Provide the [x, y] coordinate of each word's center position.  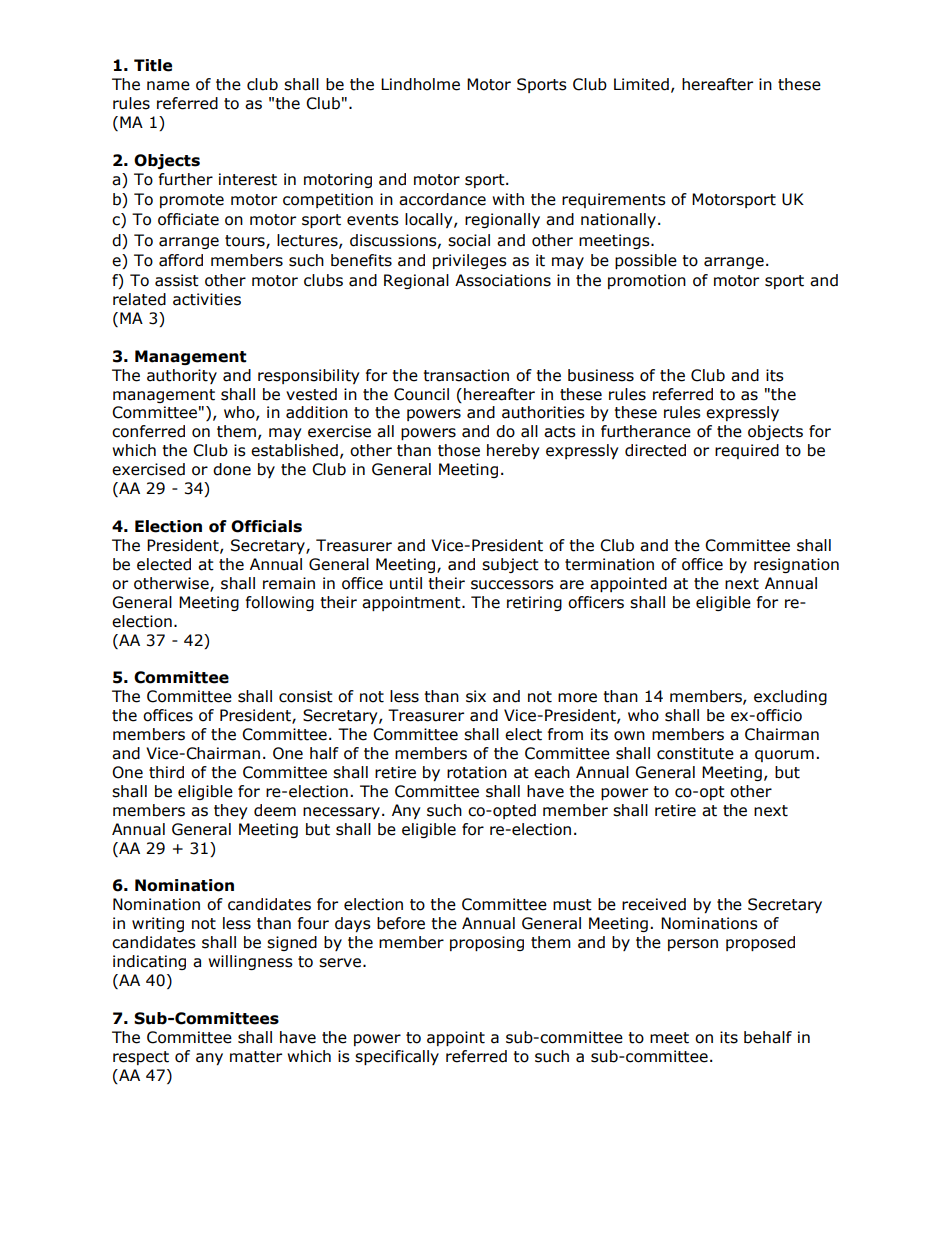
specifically [397, 1057]
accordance [442, 199]
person [693, 945]
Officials [266, 526]
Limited [641, 84]
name [168, 86]
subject [510, 565]
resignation [796, 565]
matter [256, 1057]
